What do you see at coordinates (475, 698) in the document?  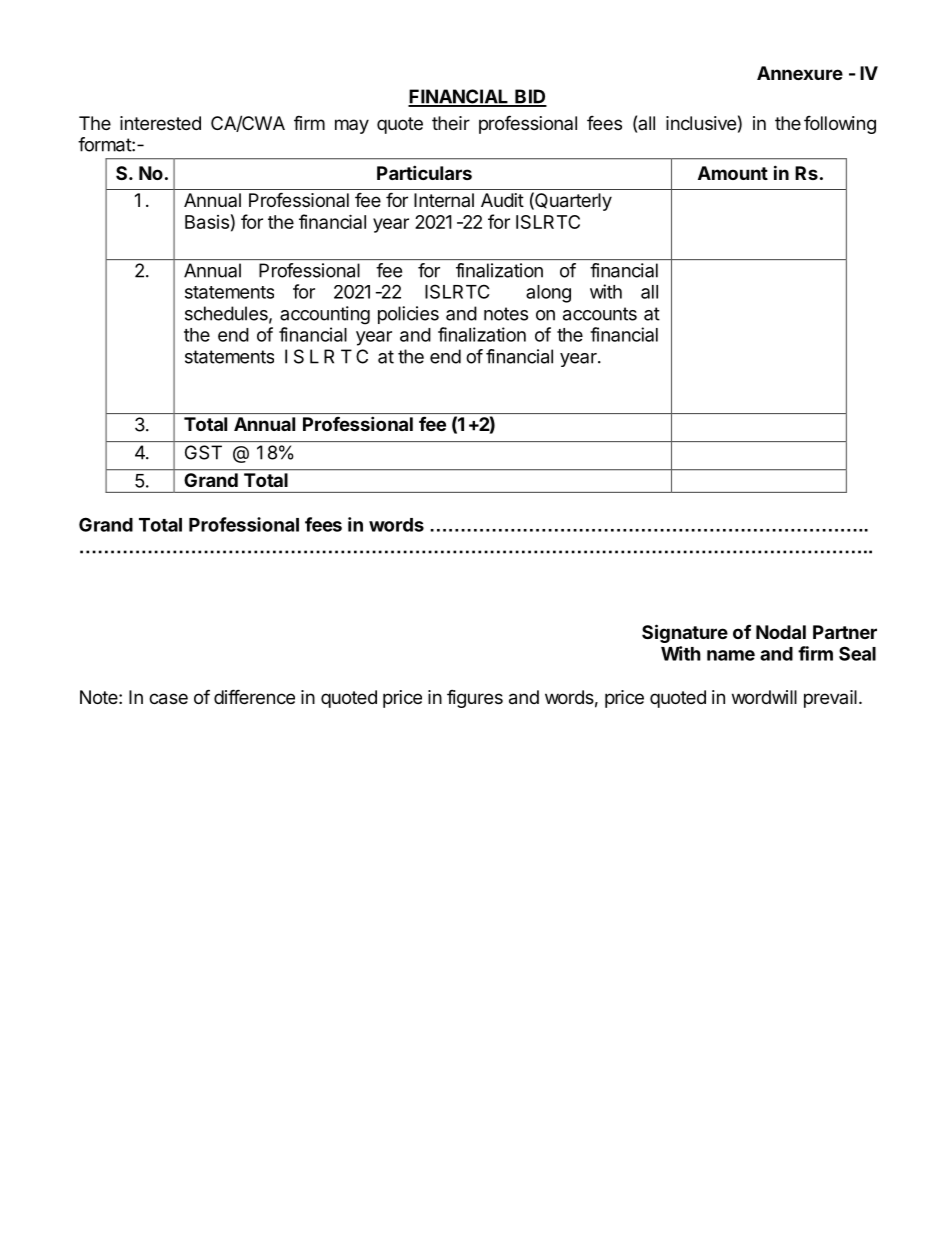 I see `figures` at bounding box center [475, 698].
